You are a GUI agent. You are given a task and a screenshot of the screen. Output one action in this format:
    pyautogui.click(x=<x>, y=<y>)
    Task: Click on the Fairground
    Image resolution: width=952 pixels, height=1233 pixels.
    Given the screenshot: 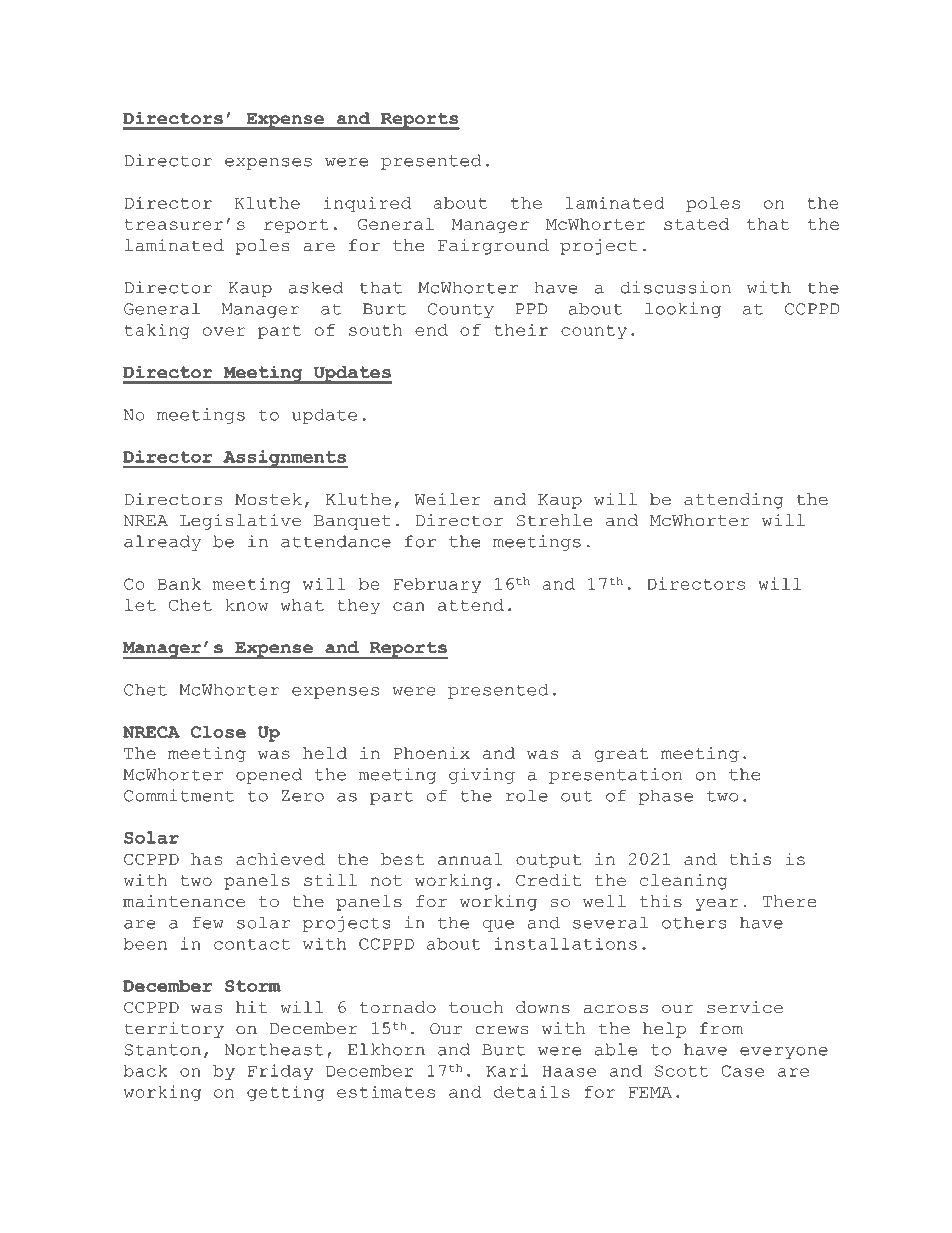 What is the action you would take?
    pyautogui.click(x=493, y=247)
